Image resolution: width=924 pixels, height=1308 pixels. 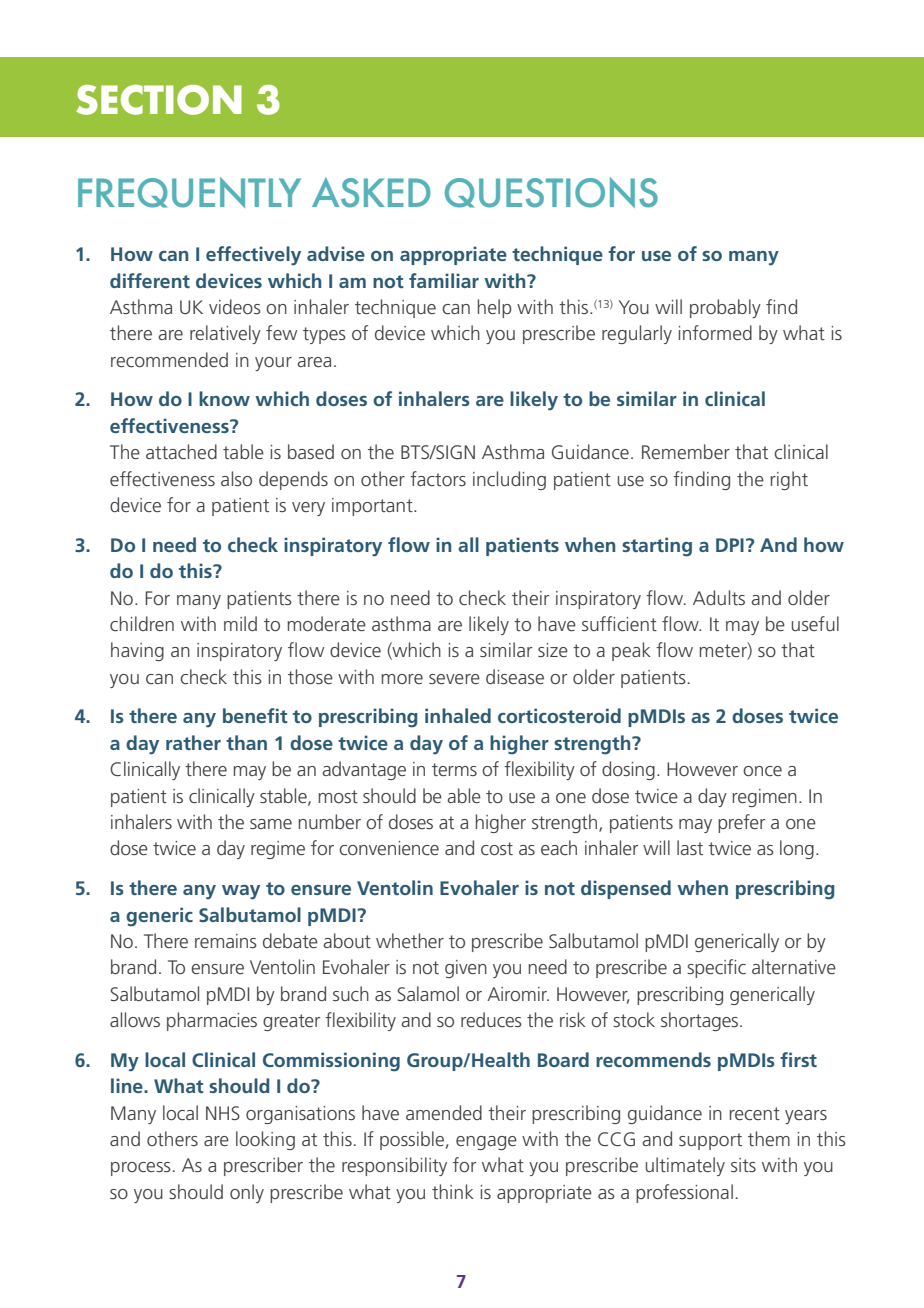 What do you see at coordinates (743, 1165) in the image?
I see `sits` at bounding box center [743, 1165].
